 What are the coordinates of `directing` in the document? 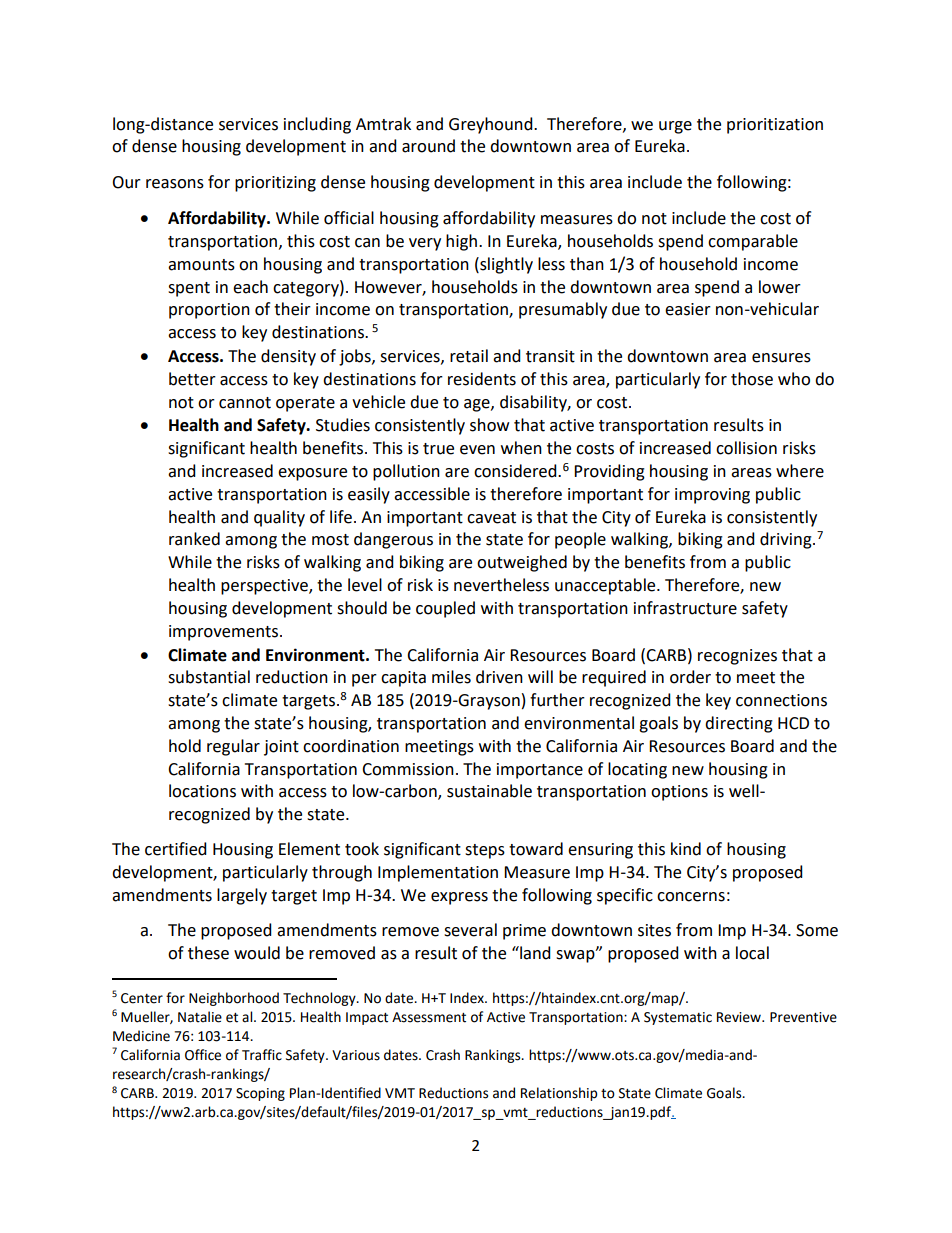 It's located at (739, 724).
